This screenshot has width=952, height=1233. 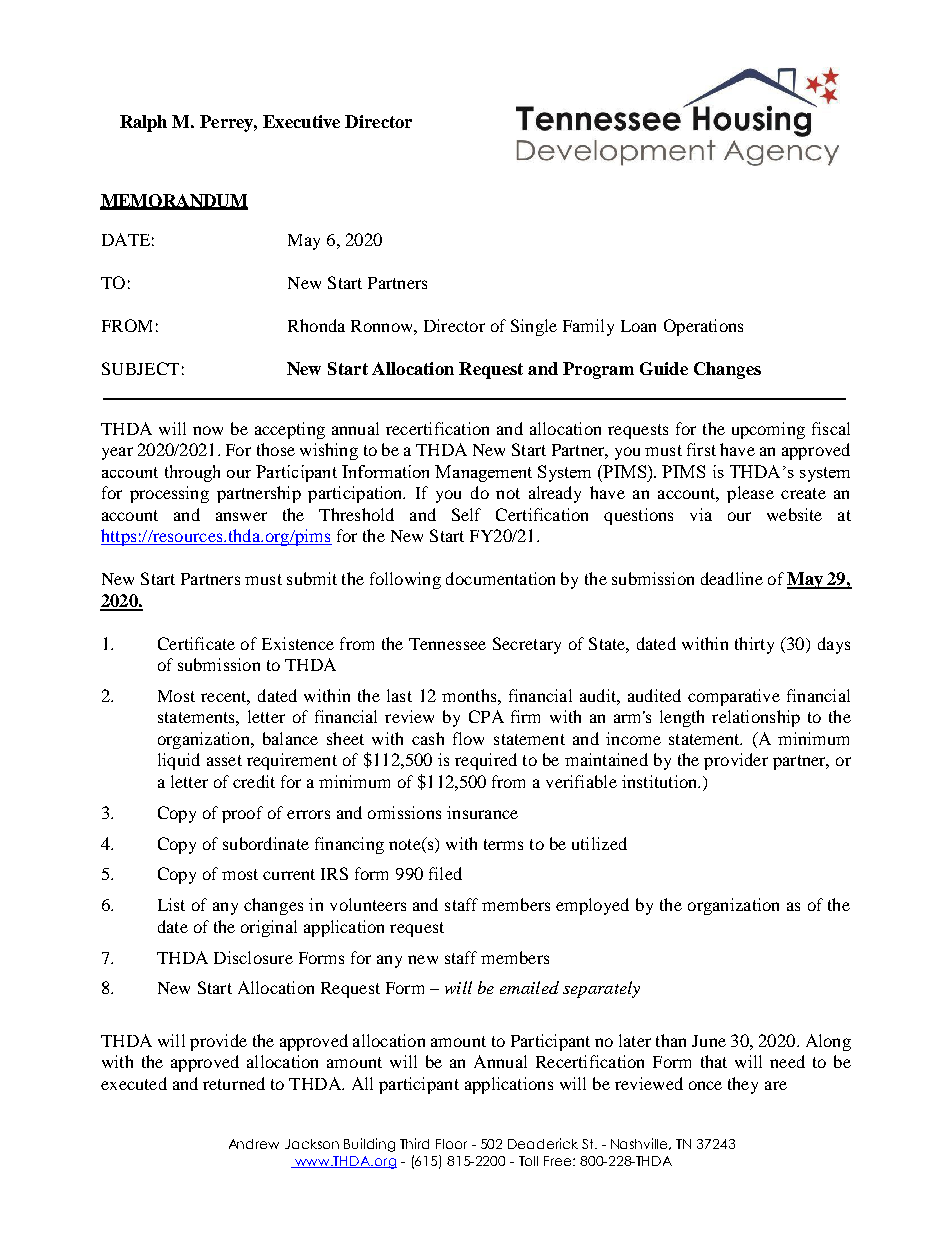 What do you see at coordinates (143, 123) in the screenshot?
I see `Ralph` at bounding box center [143, 123].
